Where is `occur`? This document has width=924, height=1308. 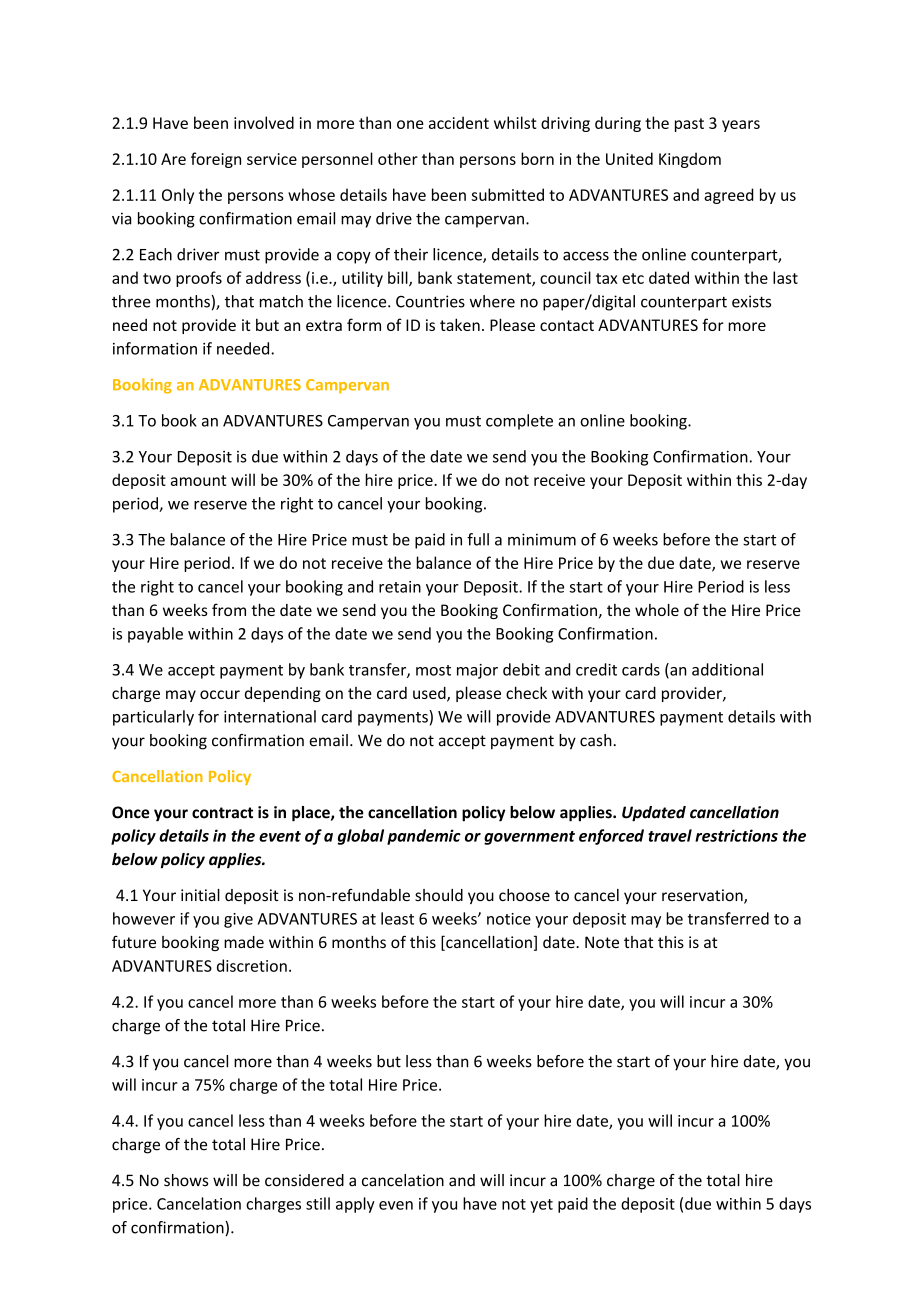
occur is located at coordinates (220, 694).
